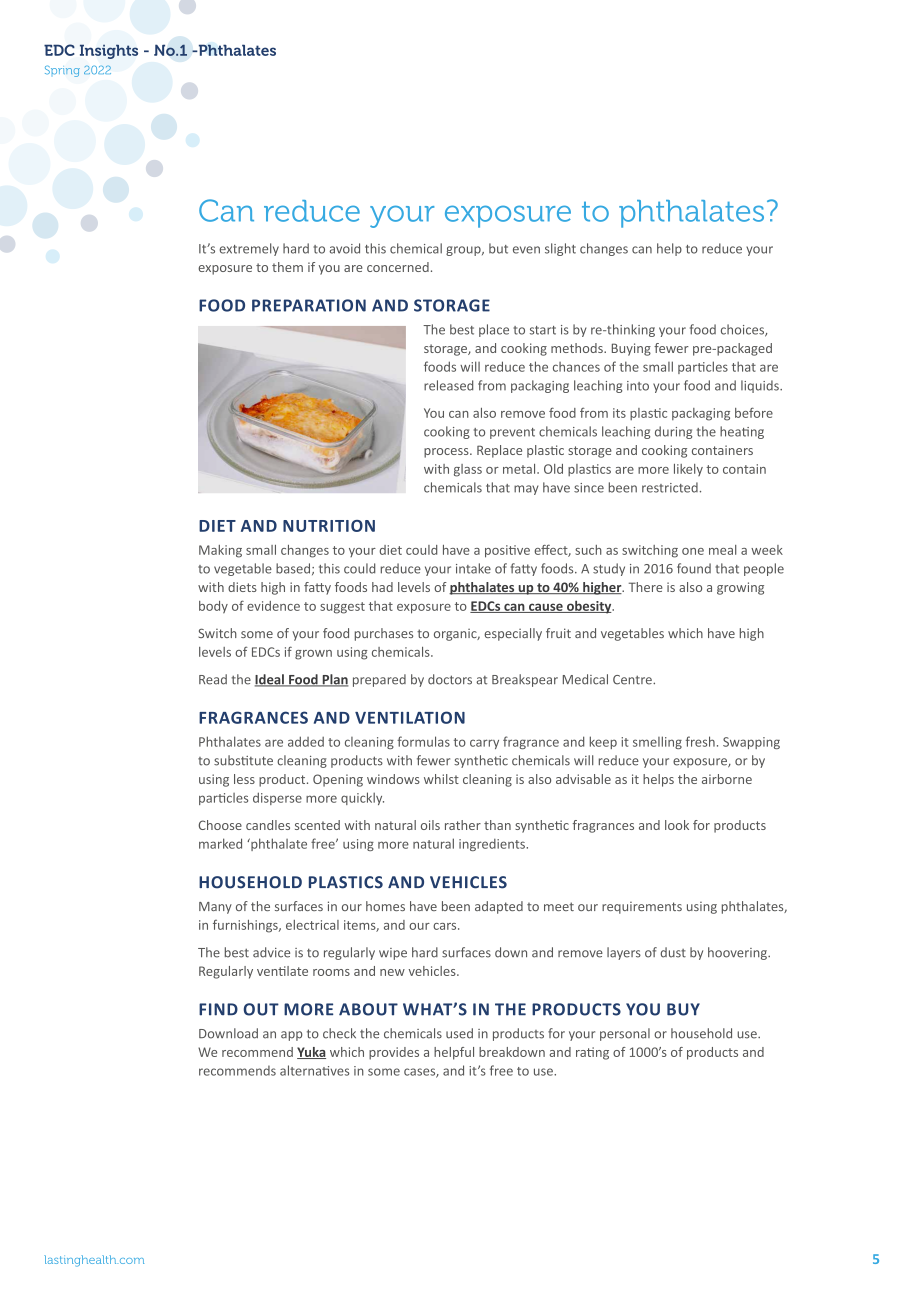 This screenshot has height=1308, width=924. What do you see at coordinates (700, 741) in the screenshot?
I see `fresh` at bounding box center [700, 741].
